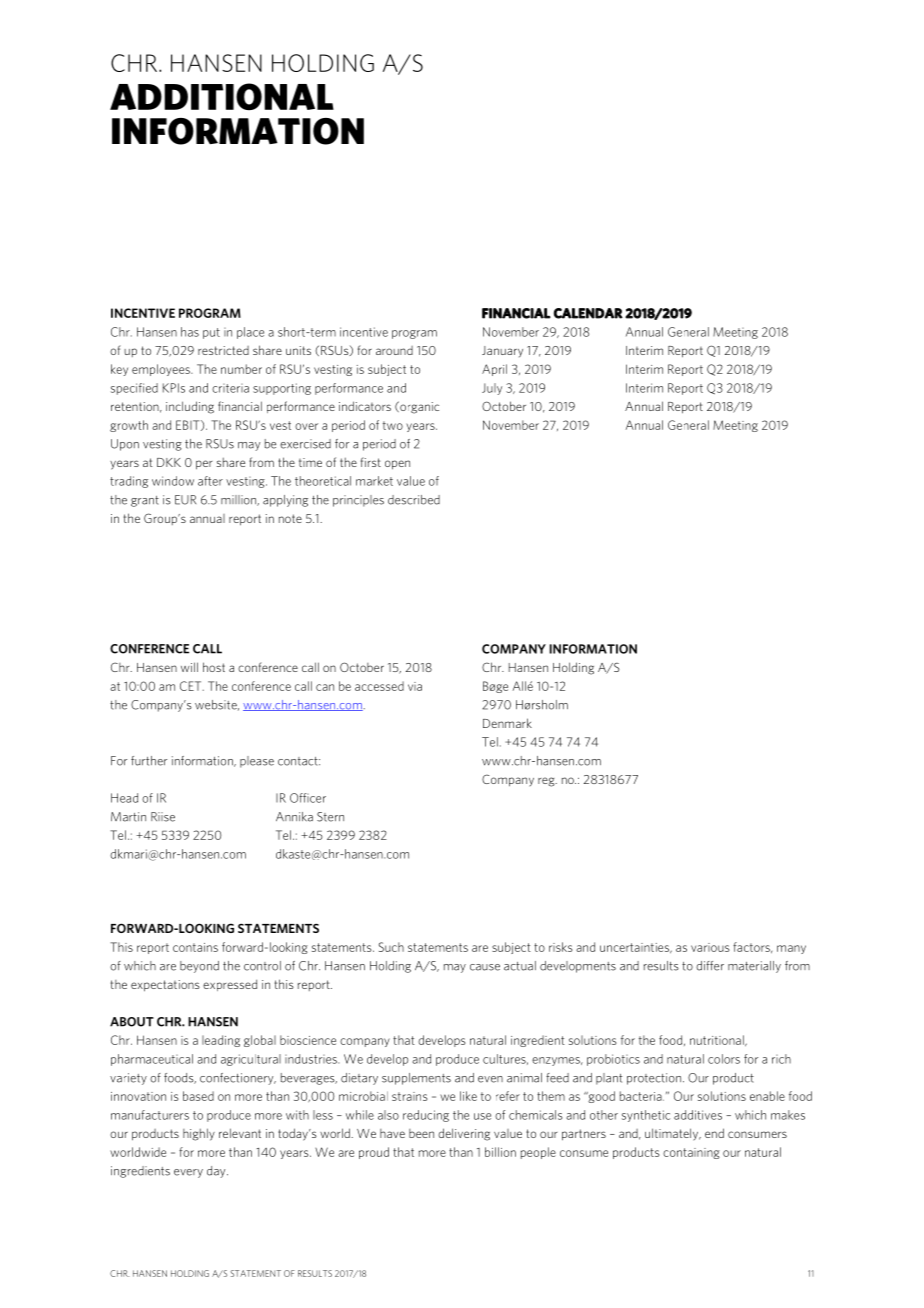 This image has height=1308, width=924. I want to click on January, so click(502, 351).
